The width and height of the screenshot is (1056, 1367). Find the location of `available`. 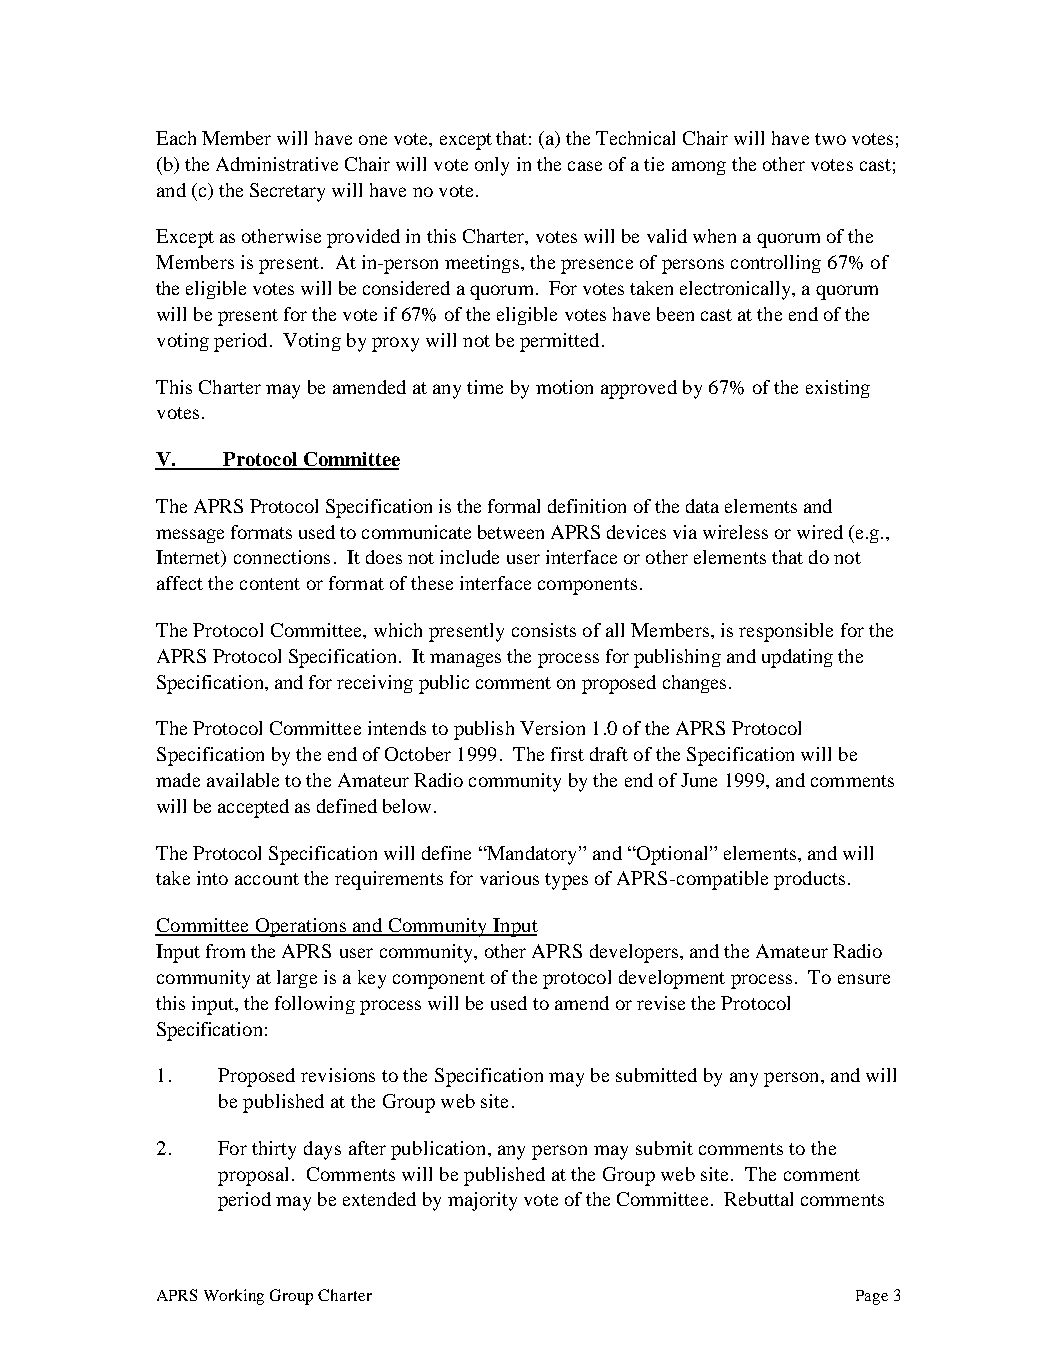

available is located at coordinates (243, 780).
